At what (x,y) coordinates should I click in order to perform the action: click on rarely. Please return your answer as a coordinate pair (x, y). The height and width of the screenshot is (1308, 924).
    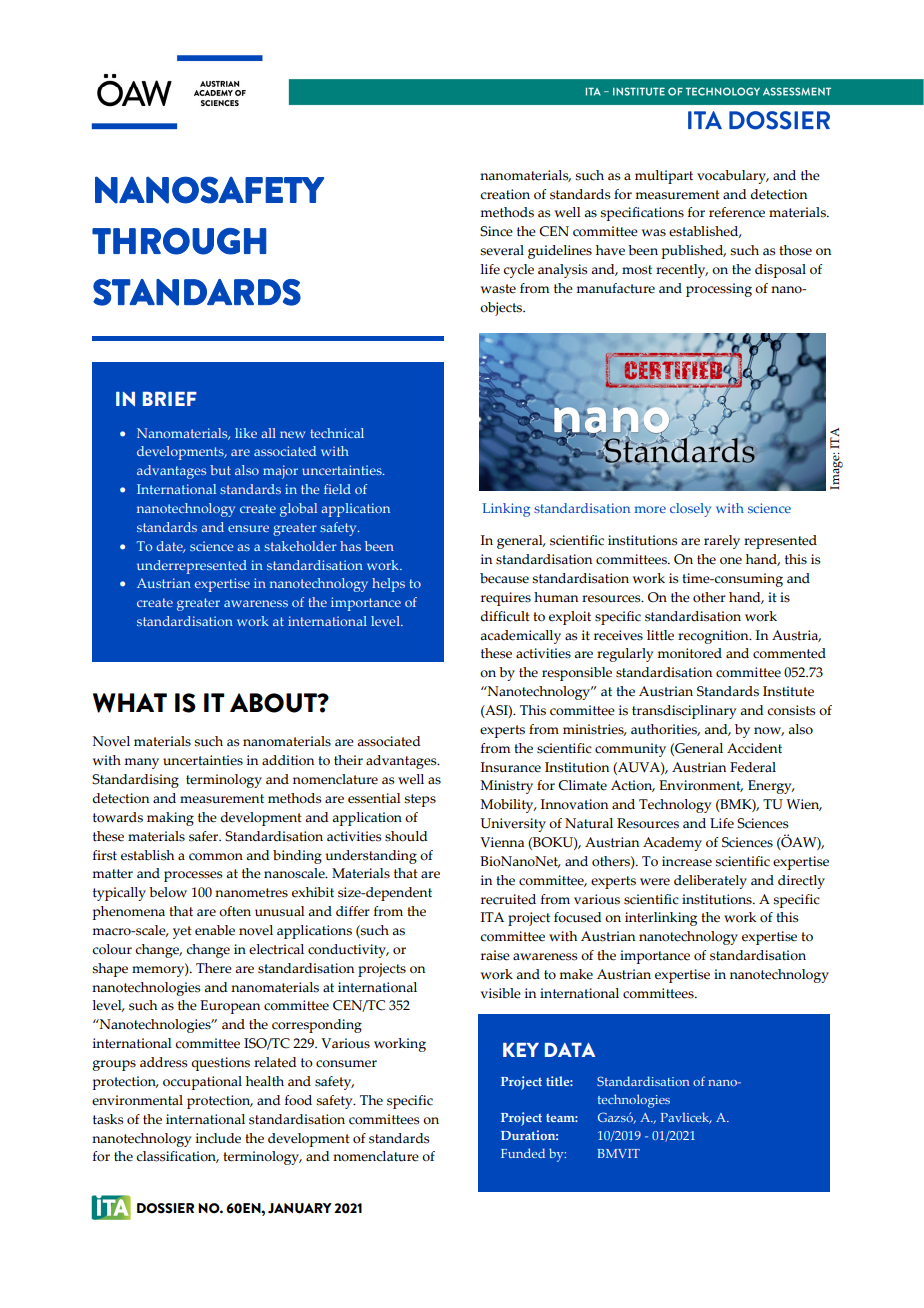
    Looking at the image, I should click on (722, 542).
